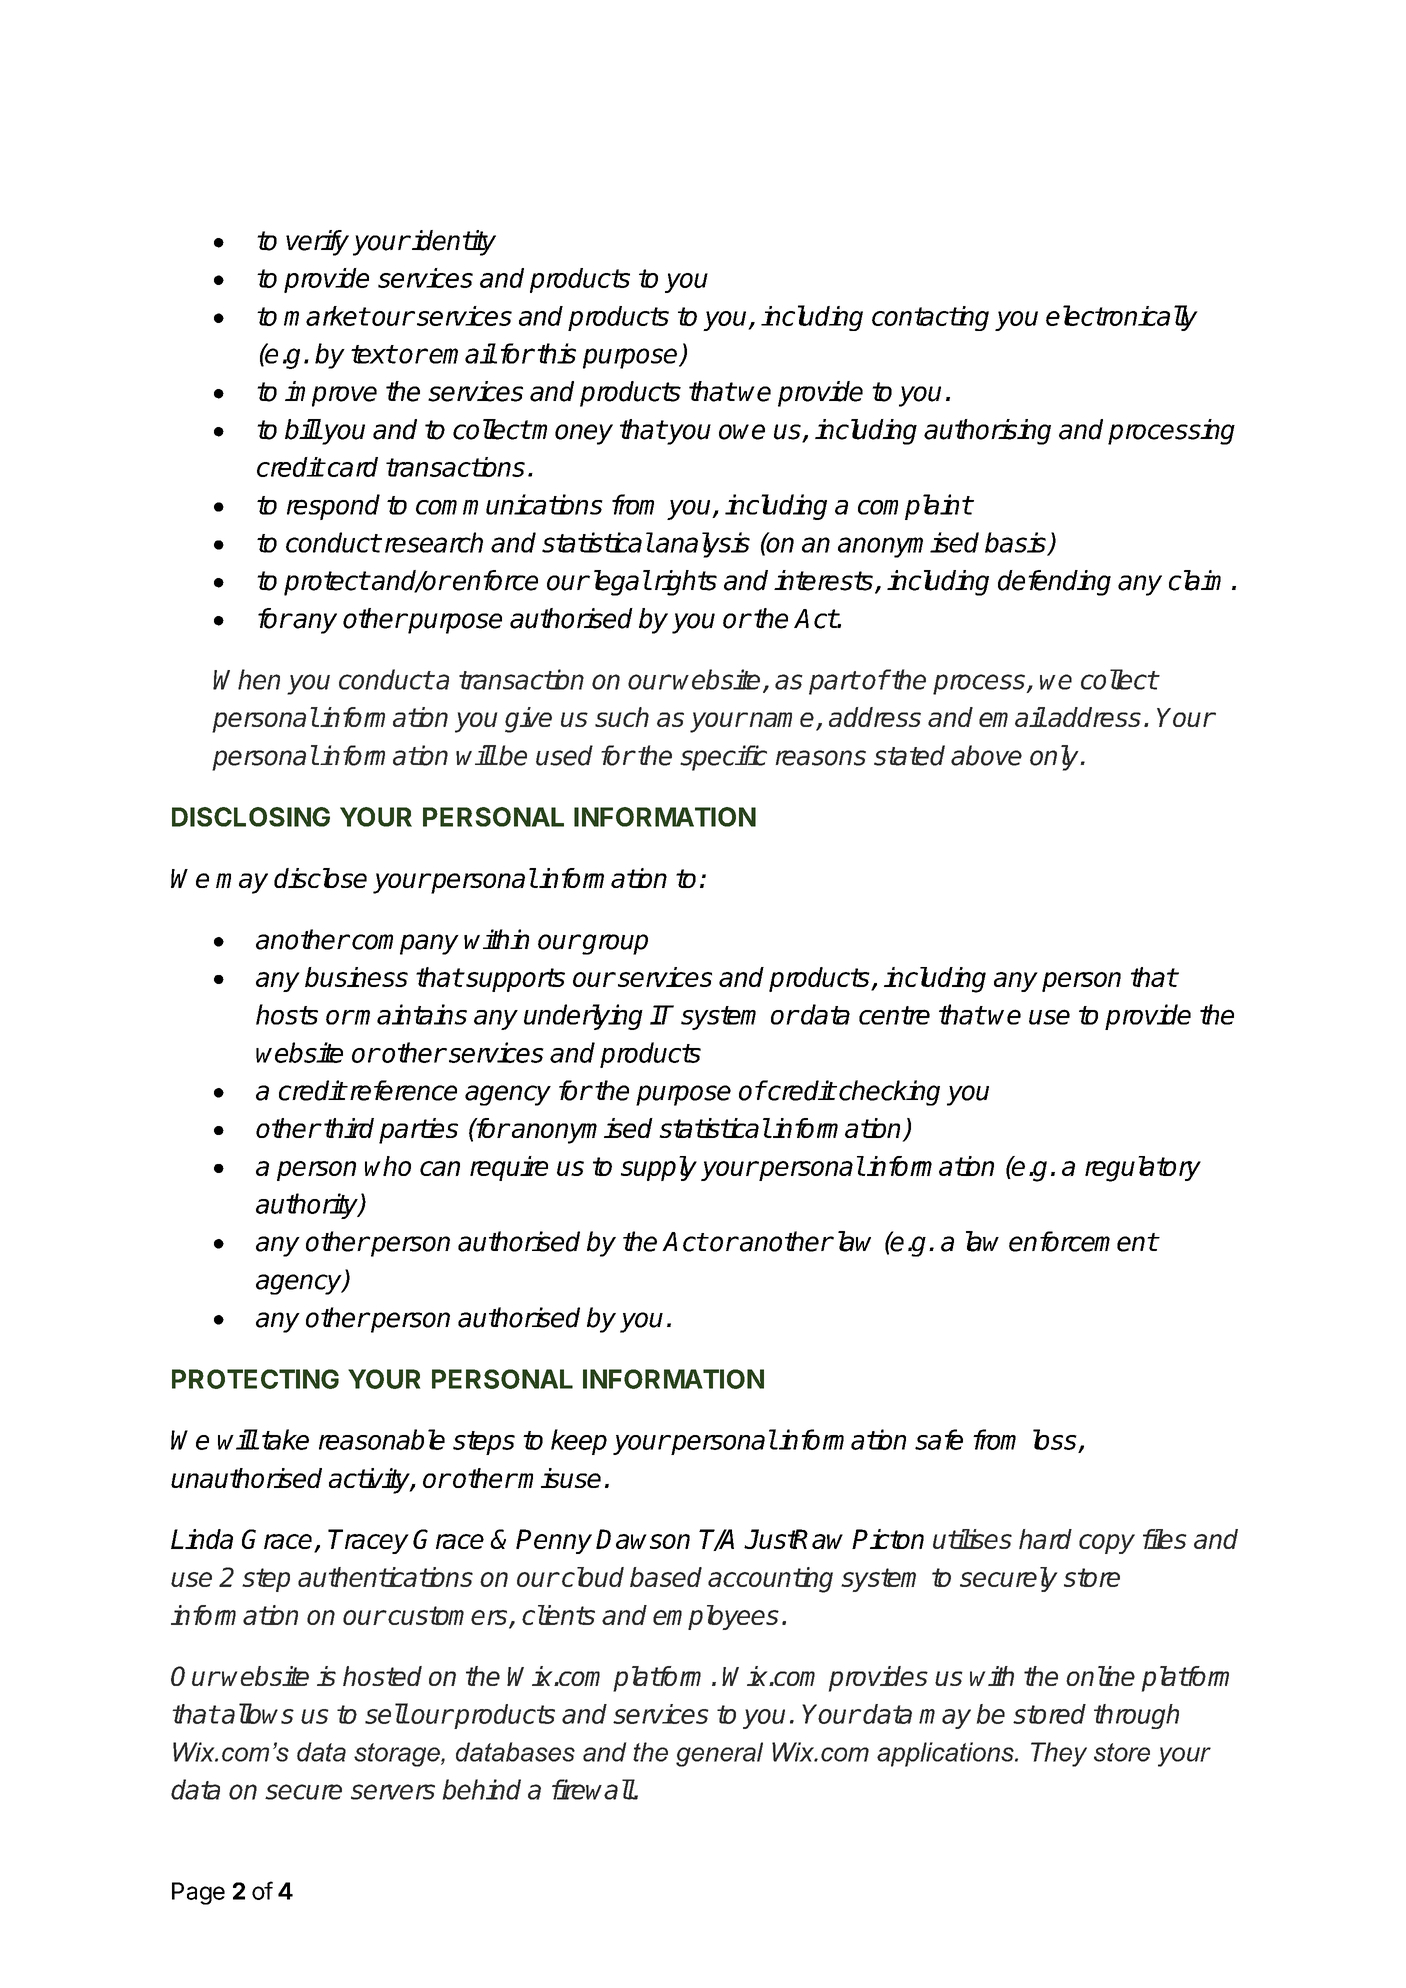 Image resolution: width=1406 pixels, height=1988 pixels. Describe the element at coordinates (719, 1754) in the document. I see `general` at that location.
